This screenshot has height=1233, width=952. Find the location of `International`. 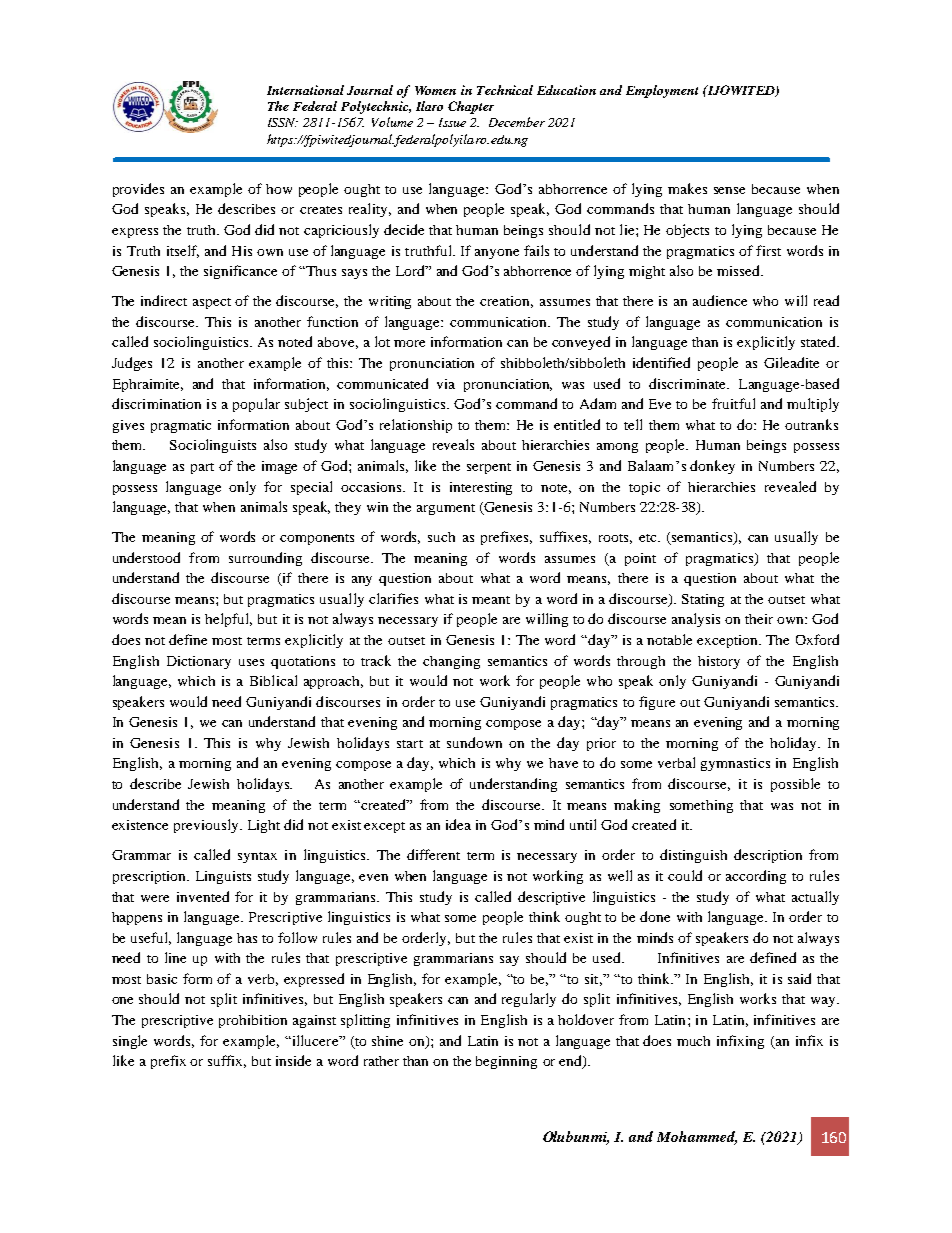

International is located at coordinates (305, 90).
